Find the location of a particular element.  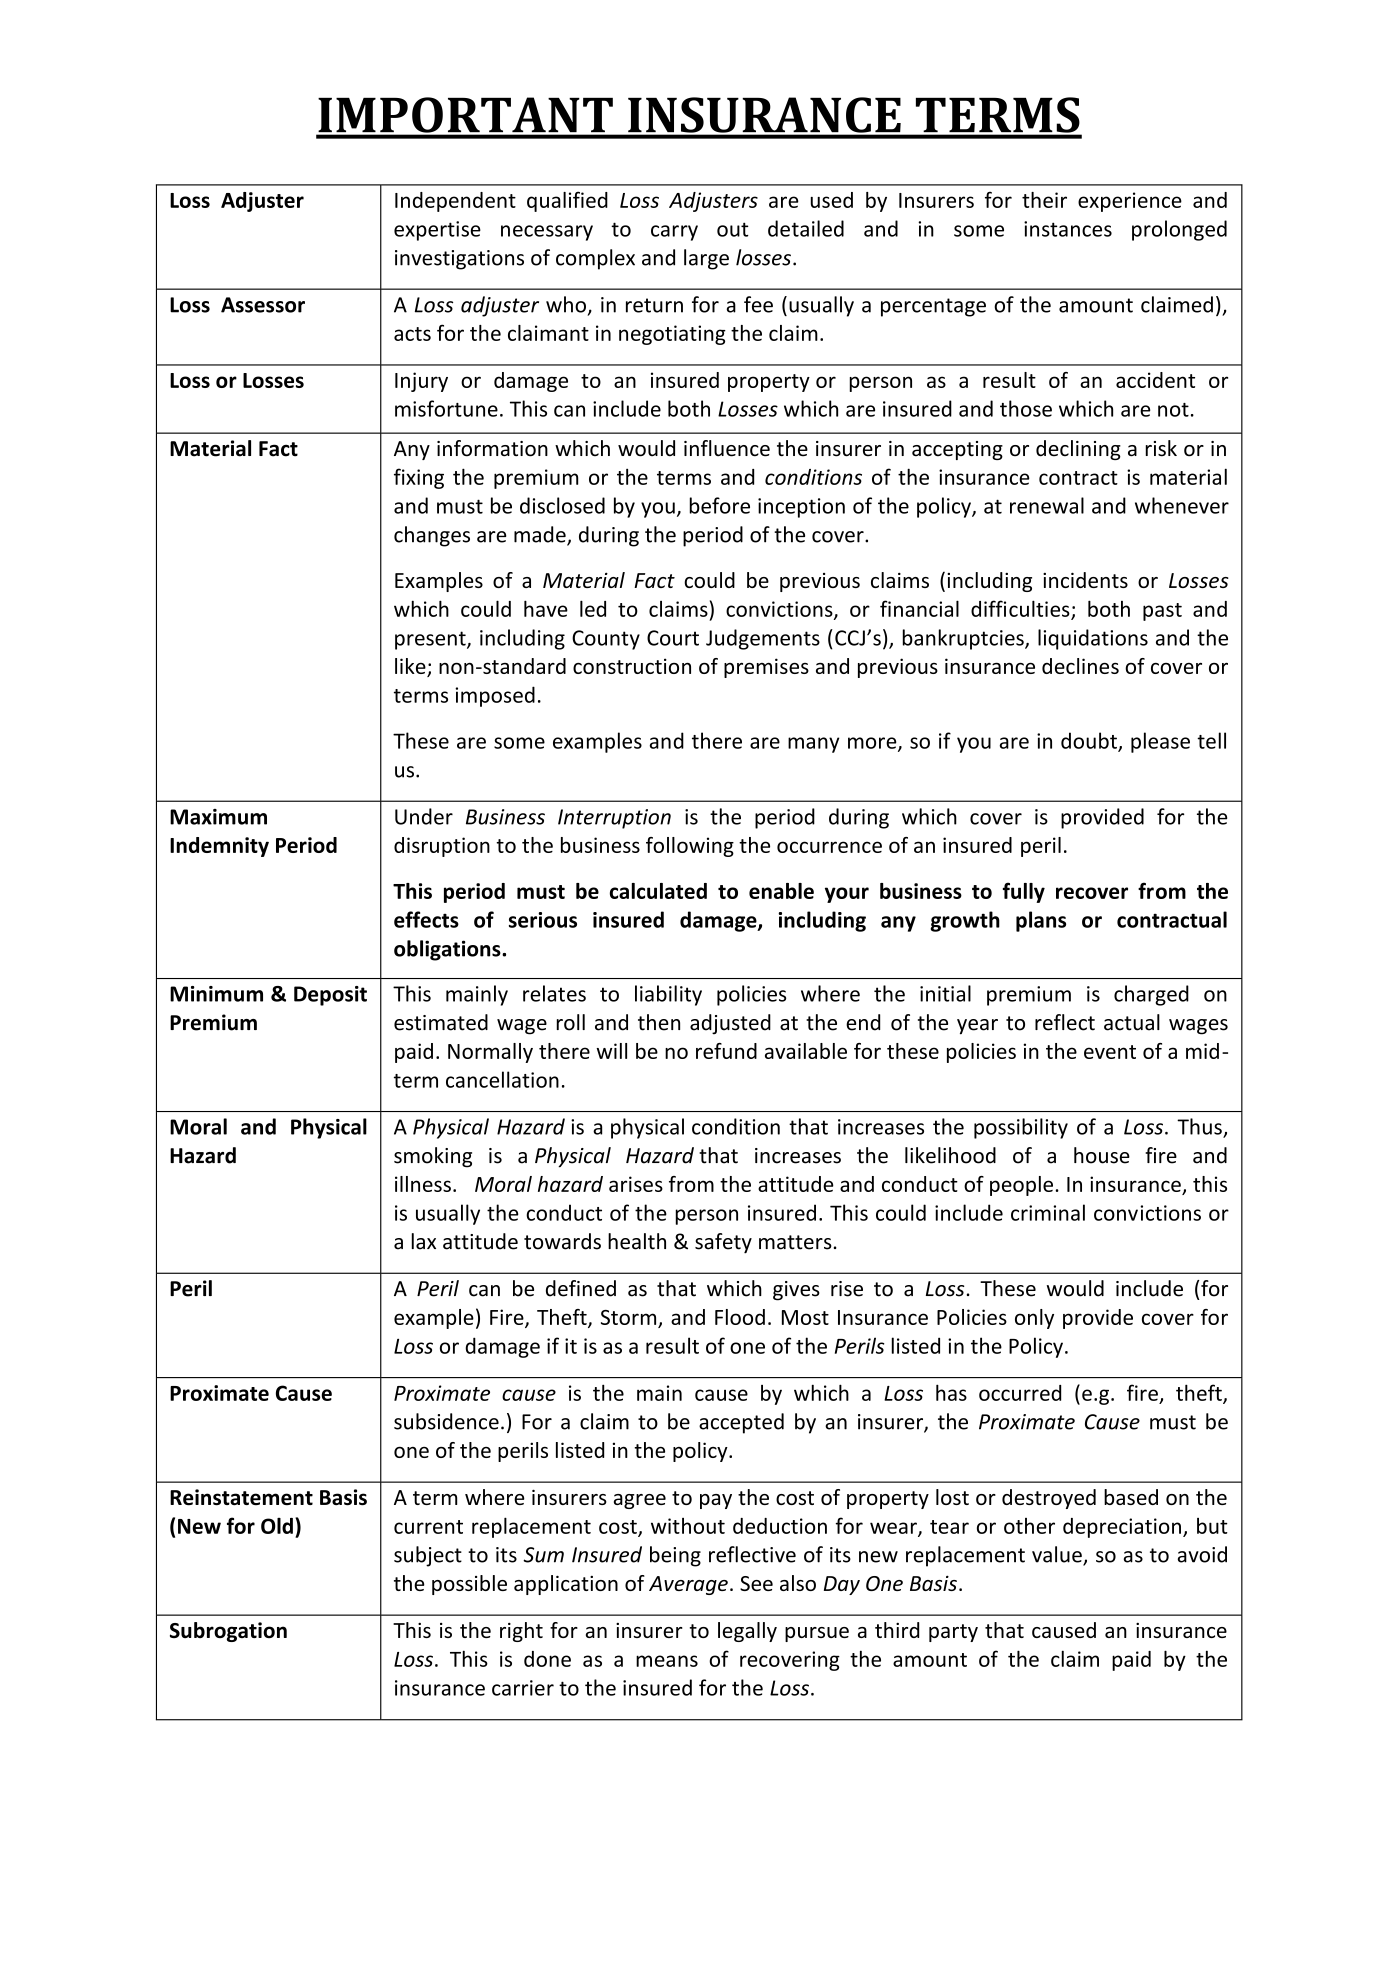

present is located at coordinates (431, 640).
